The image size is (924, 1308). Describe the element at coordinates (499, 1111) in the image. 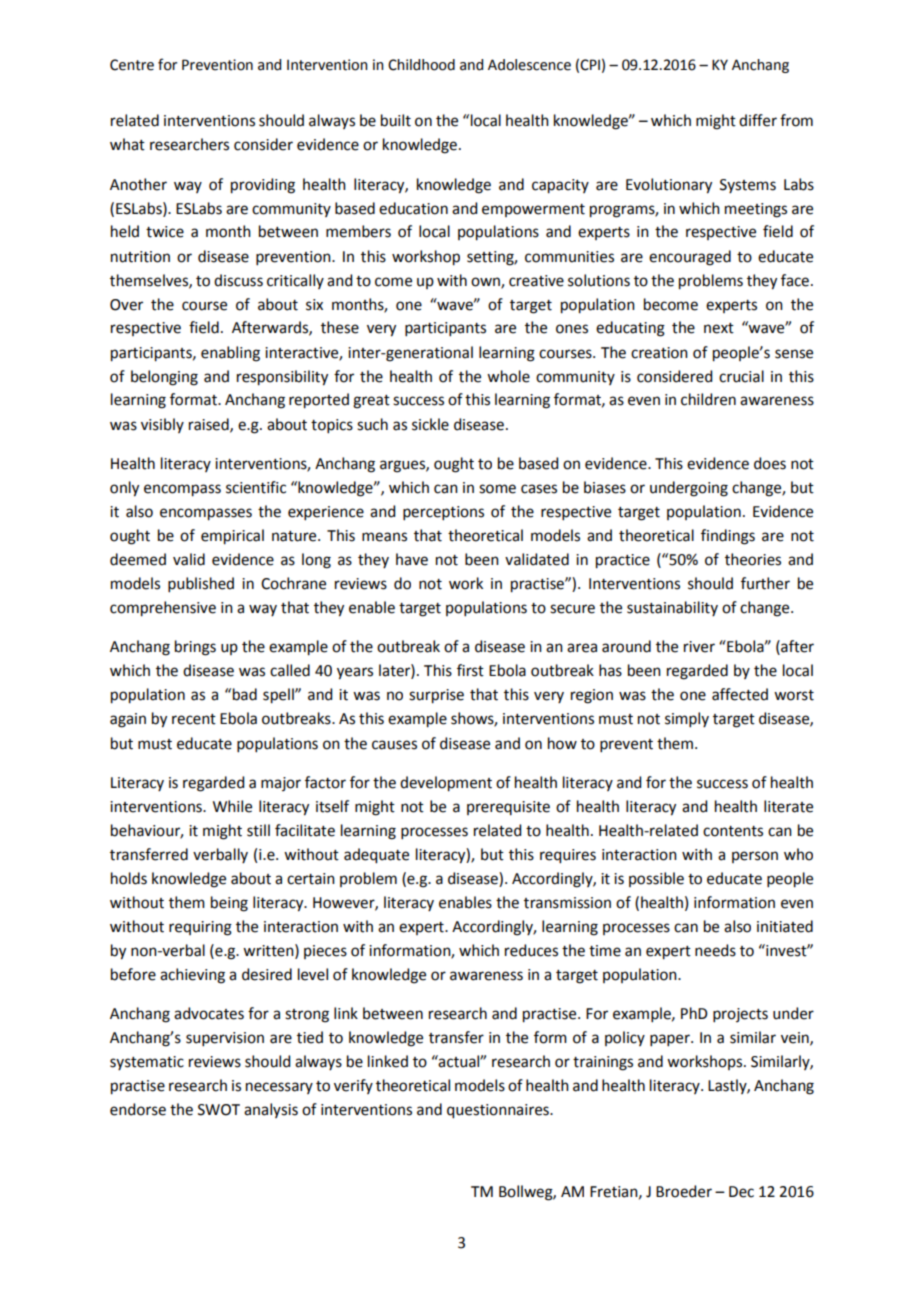

I see `questionnaires` at that location.
